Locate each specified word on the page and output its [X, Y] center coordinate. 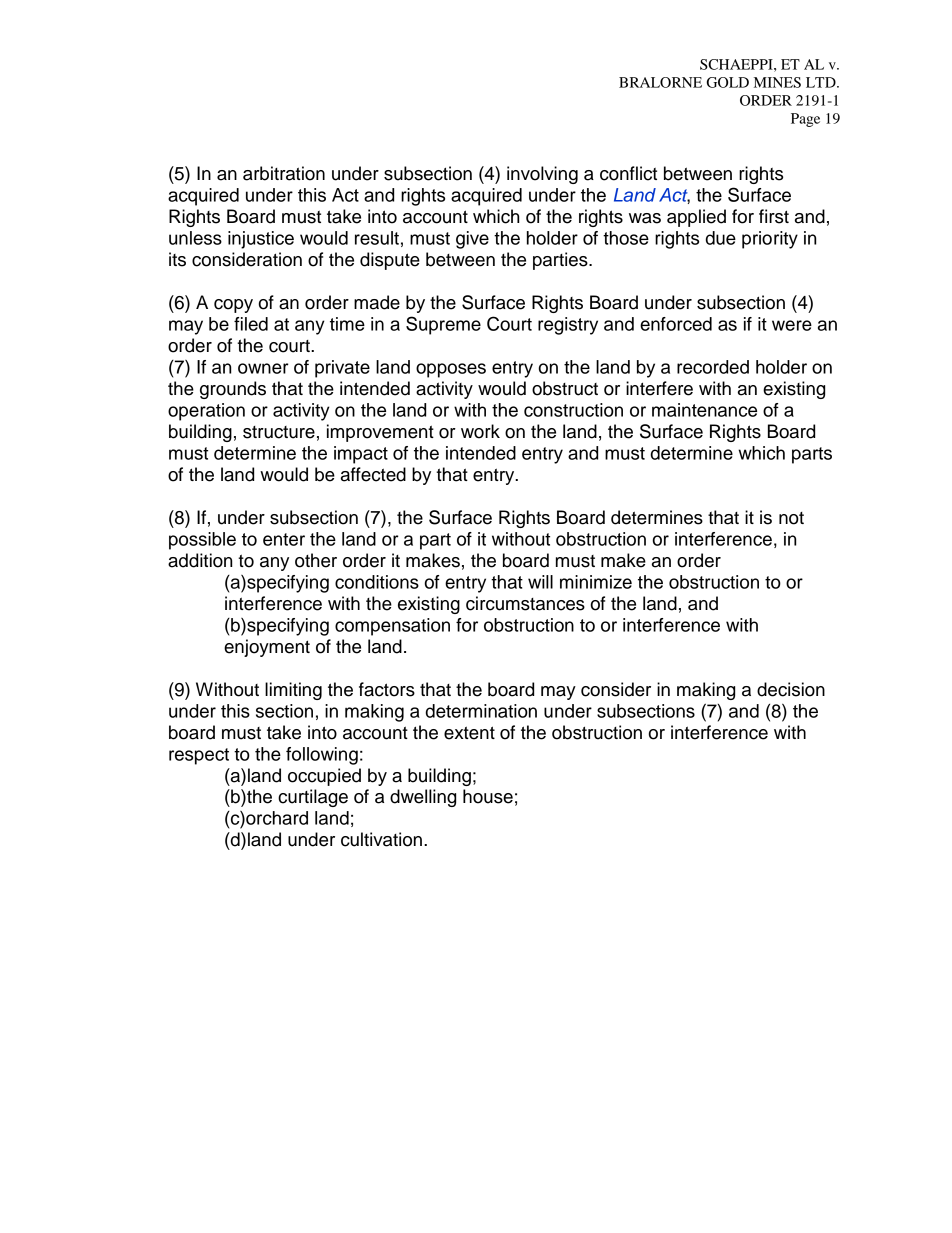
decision [791, 689]
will [540, 582]
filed [251, 324]
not [791, 518]
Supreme [443, 325]
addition [200, 560]
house [488, 796]
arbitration [284, 173]
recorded [713, 367]
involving [542, 175]
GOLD [728, 82]
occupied [324, 777]
